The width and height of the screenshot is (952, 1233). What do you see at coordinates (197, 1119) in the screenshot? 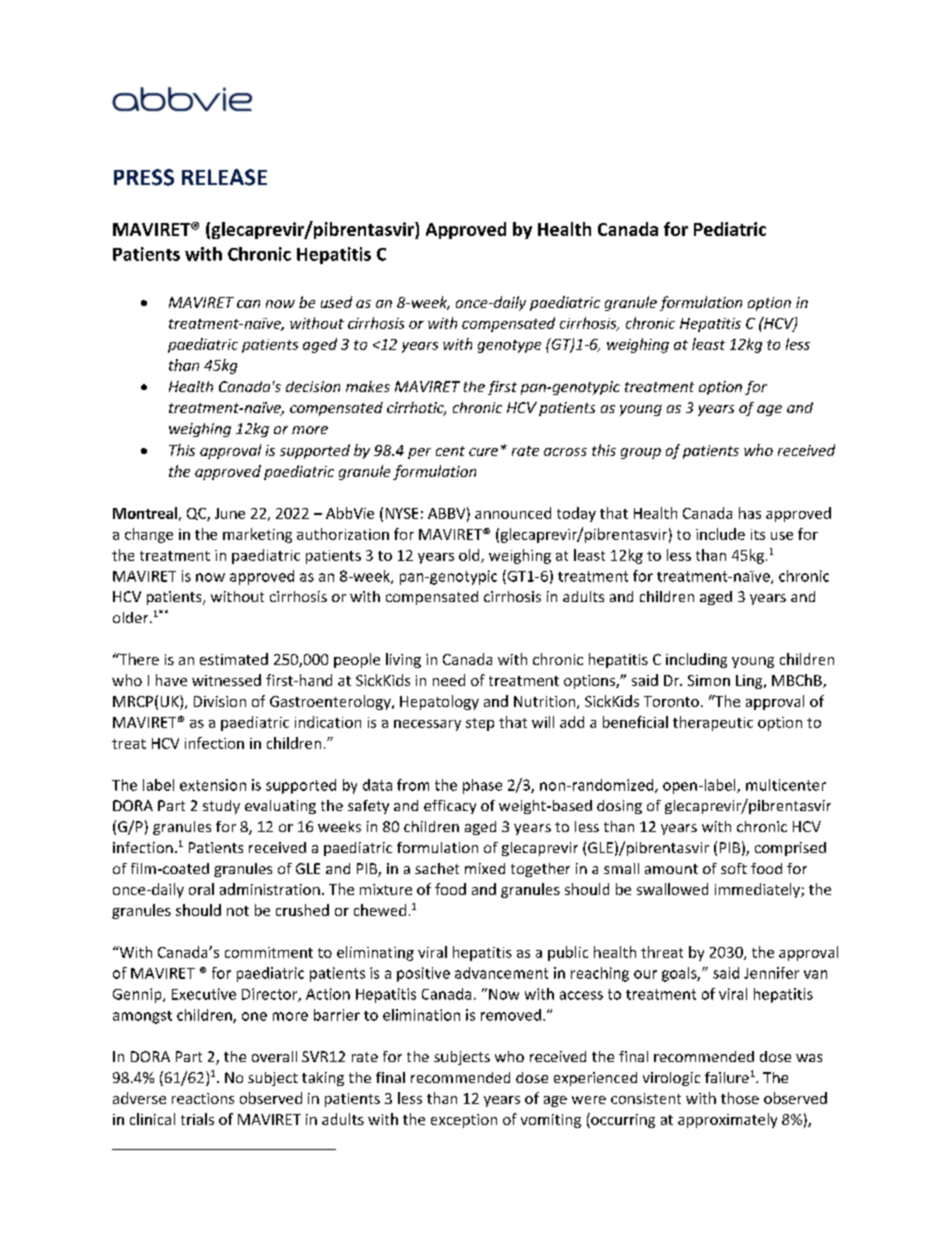
I see `trials` at bounding box center [197, 1119].
